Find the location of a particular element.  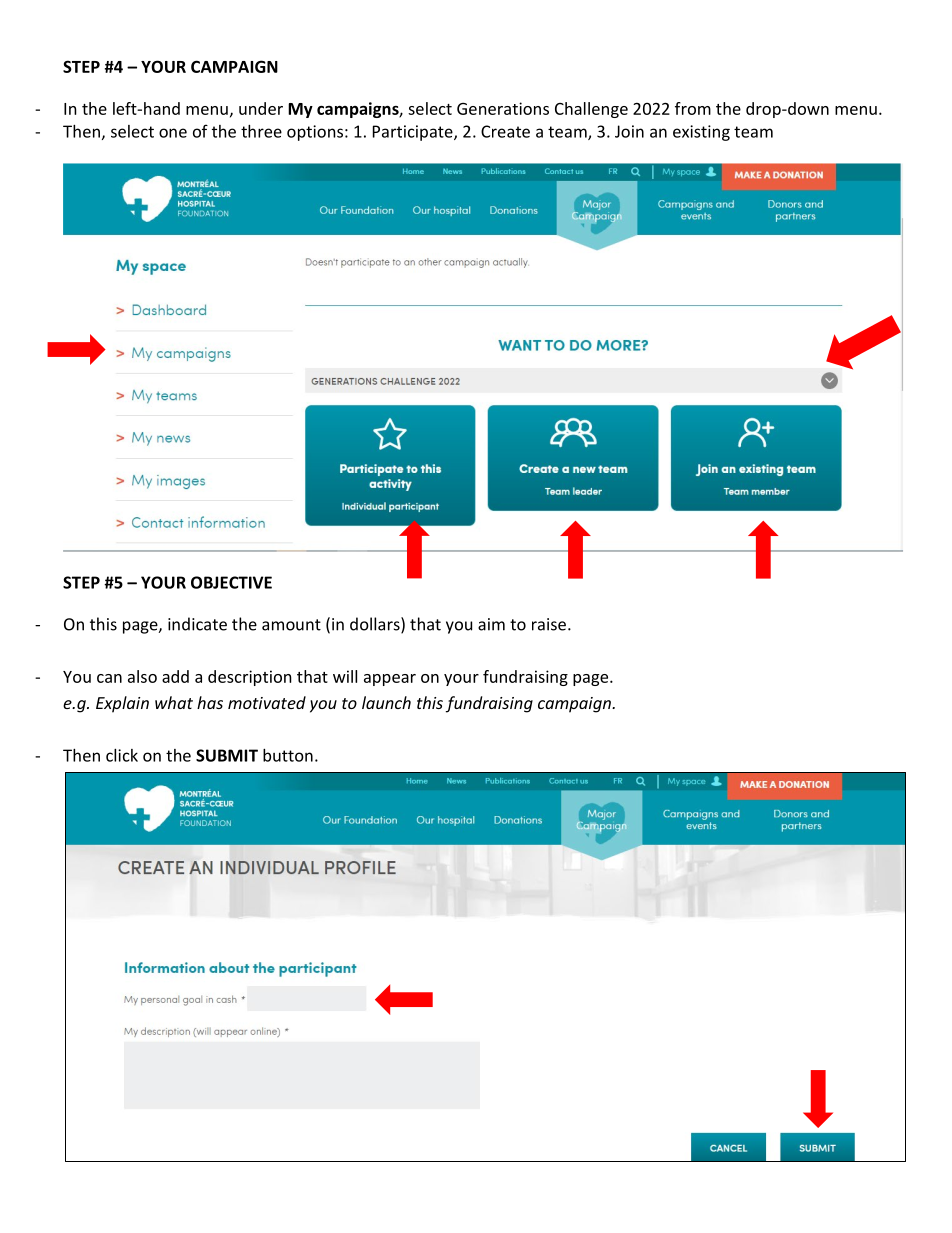

raise is located at coordinates (549, 624).
